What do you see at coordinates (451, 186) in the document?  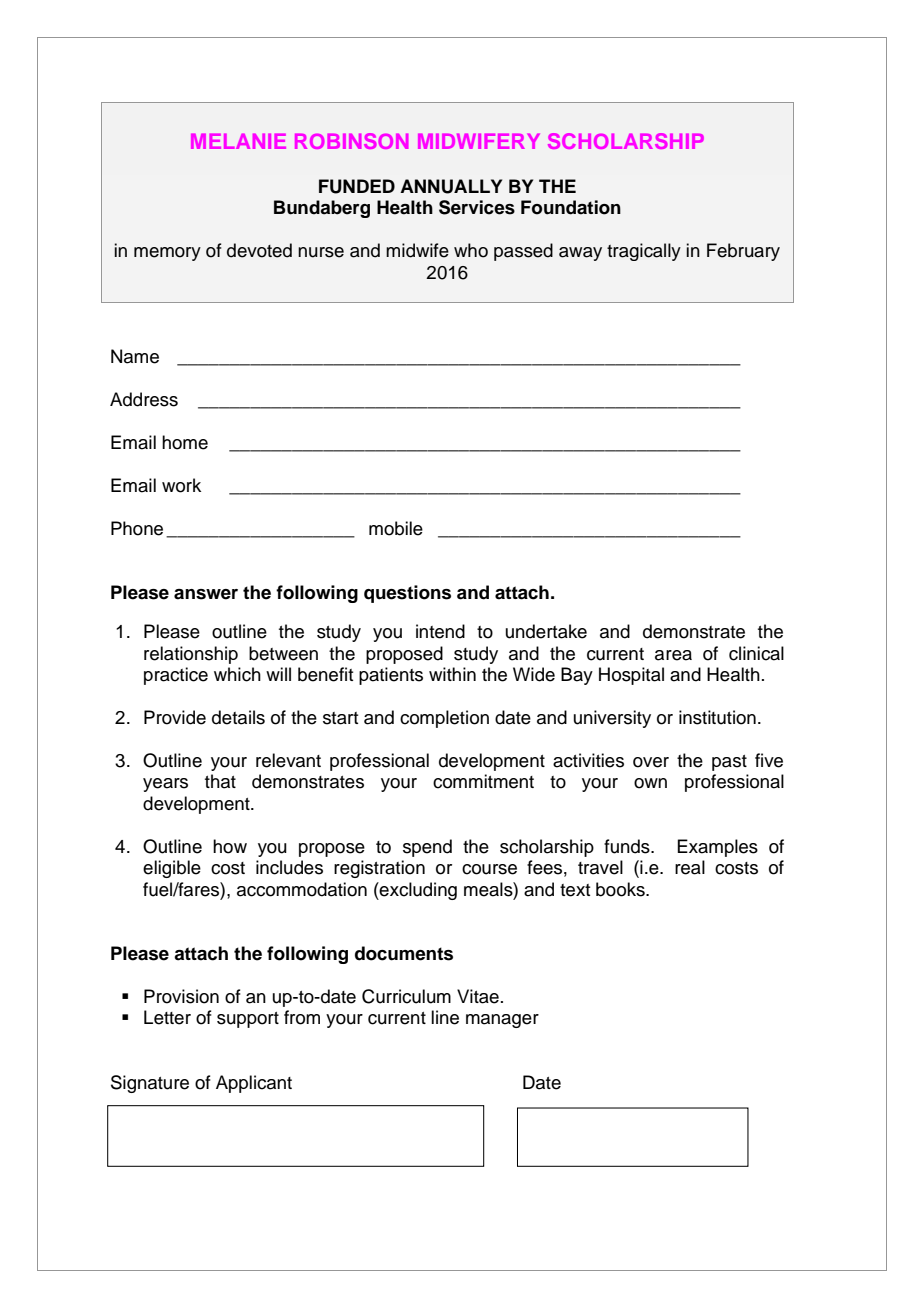 I see `ANNUALLY` at bounding box center [451, 186].
